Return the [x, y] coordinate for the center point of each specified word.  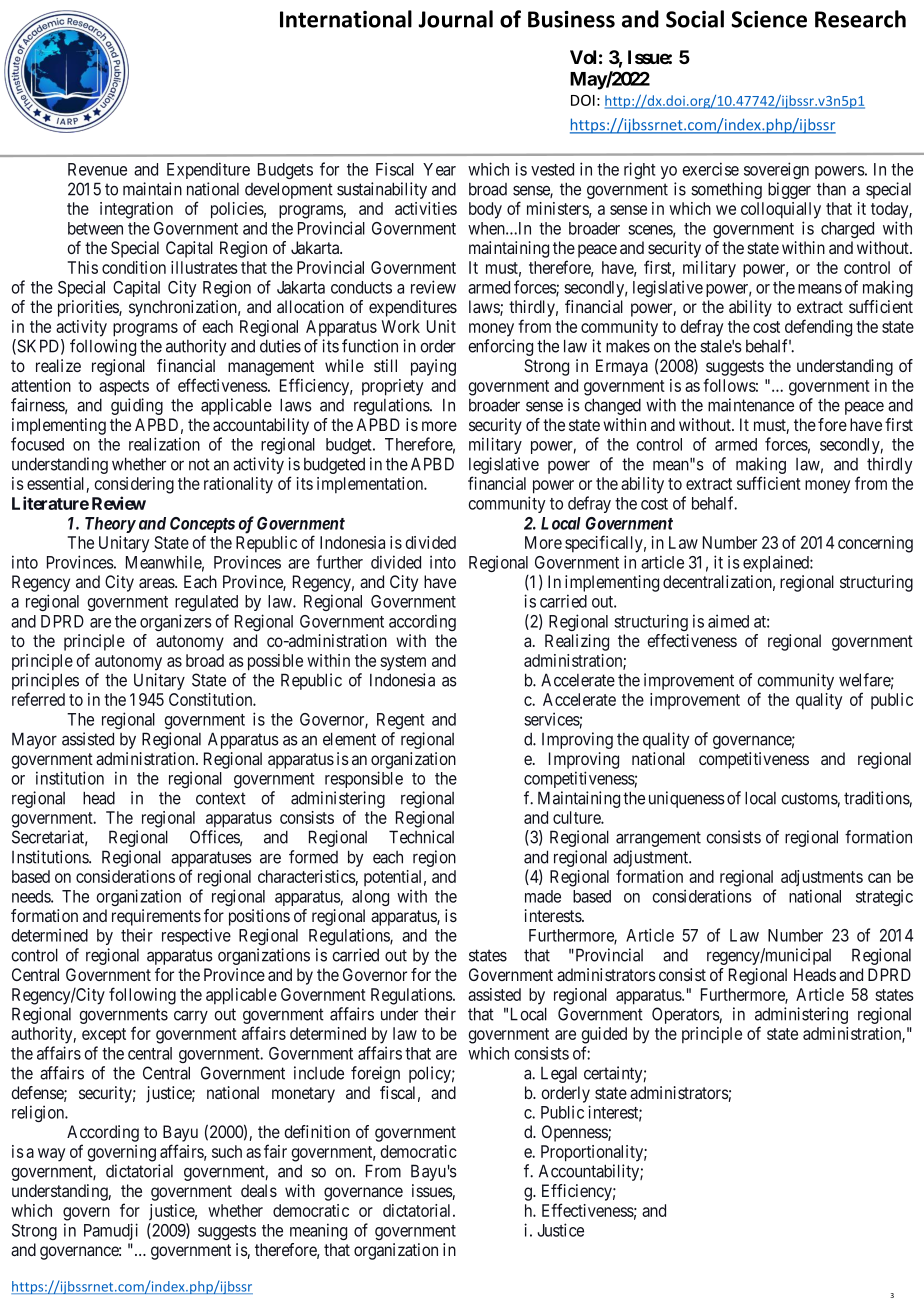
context [221, 798]
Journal [455, 19]
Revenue [97, 169]
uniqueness [687, 799]
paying [433, 367]
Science [769, 19]
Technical [421, 837]
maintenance [751, 405]
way [51, 1155]
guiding [137, 406]
